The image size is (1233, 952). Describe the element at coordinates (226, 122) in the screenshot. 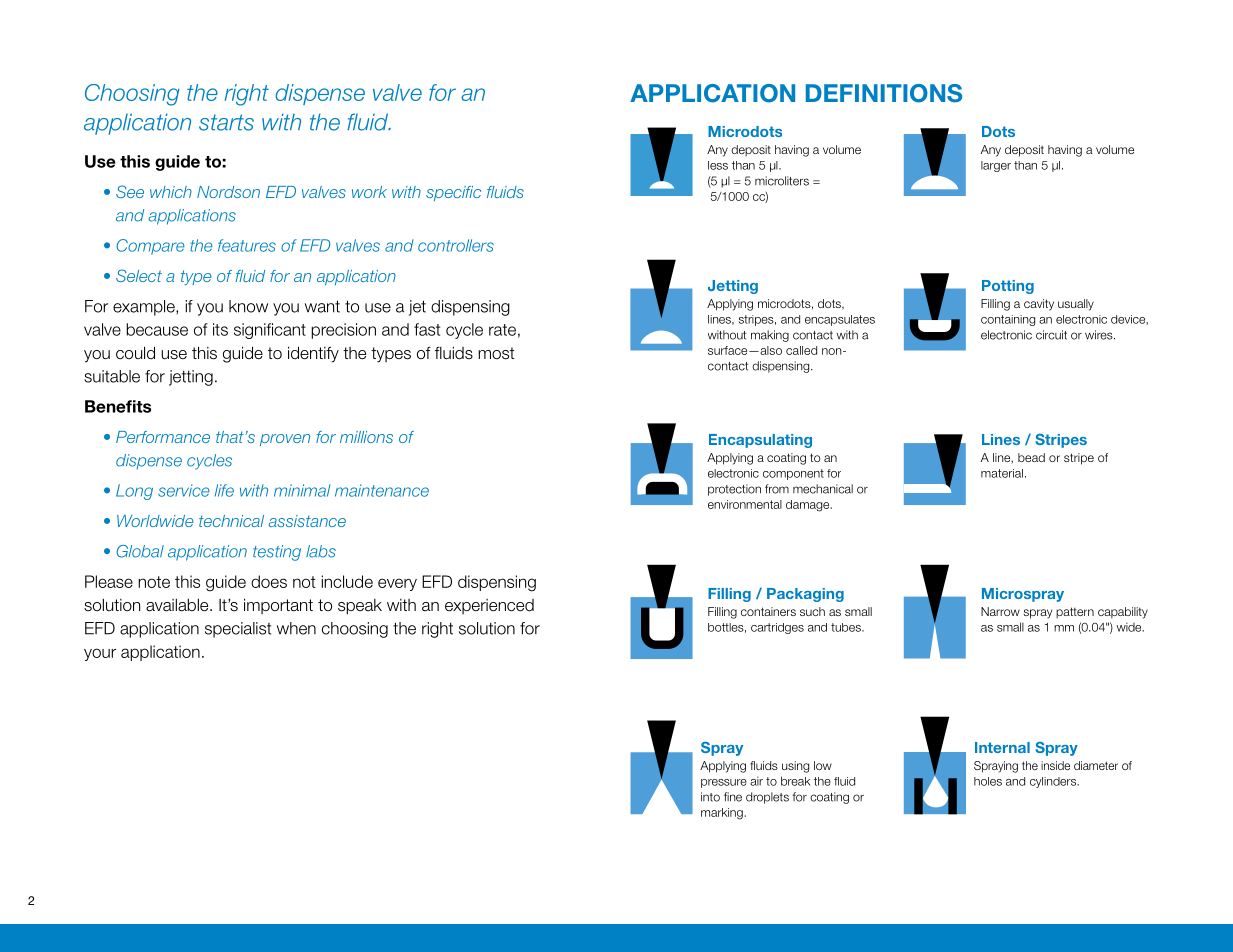

I see `starts` at that location.
